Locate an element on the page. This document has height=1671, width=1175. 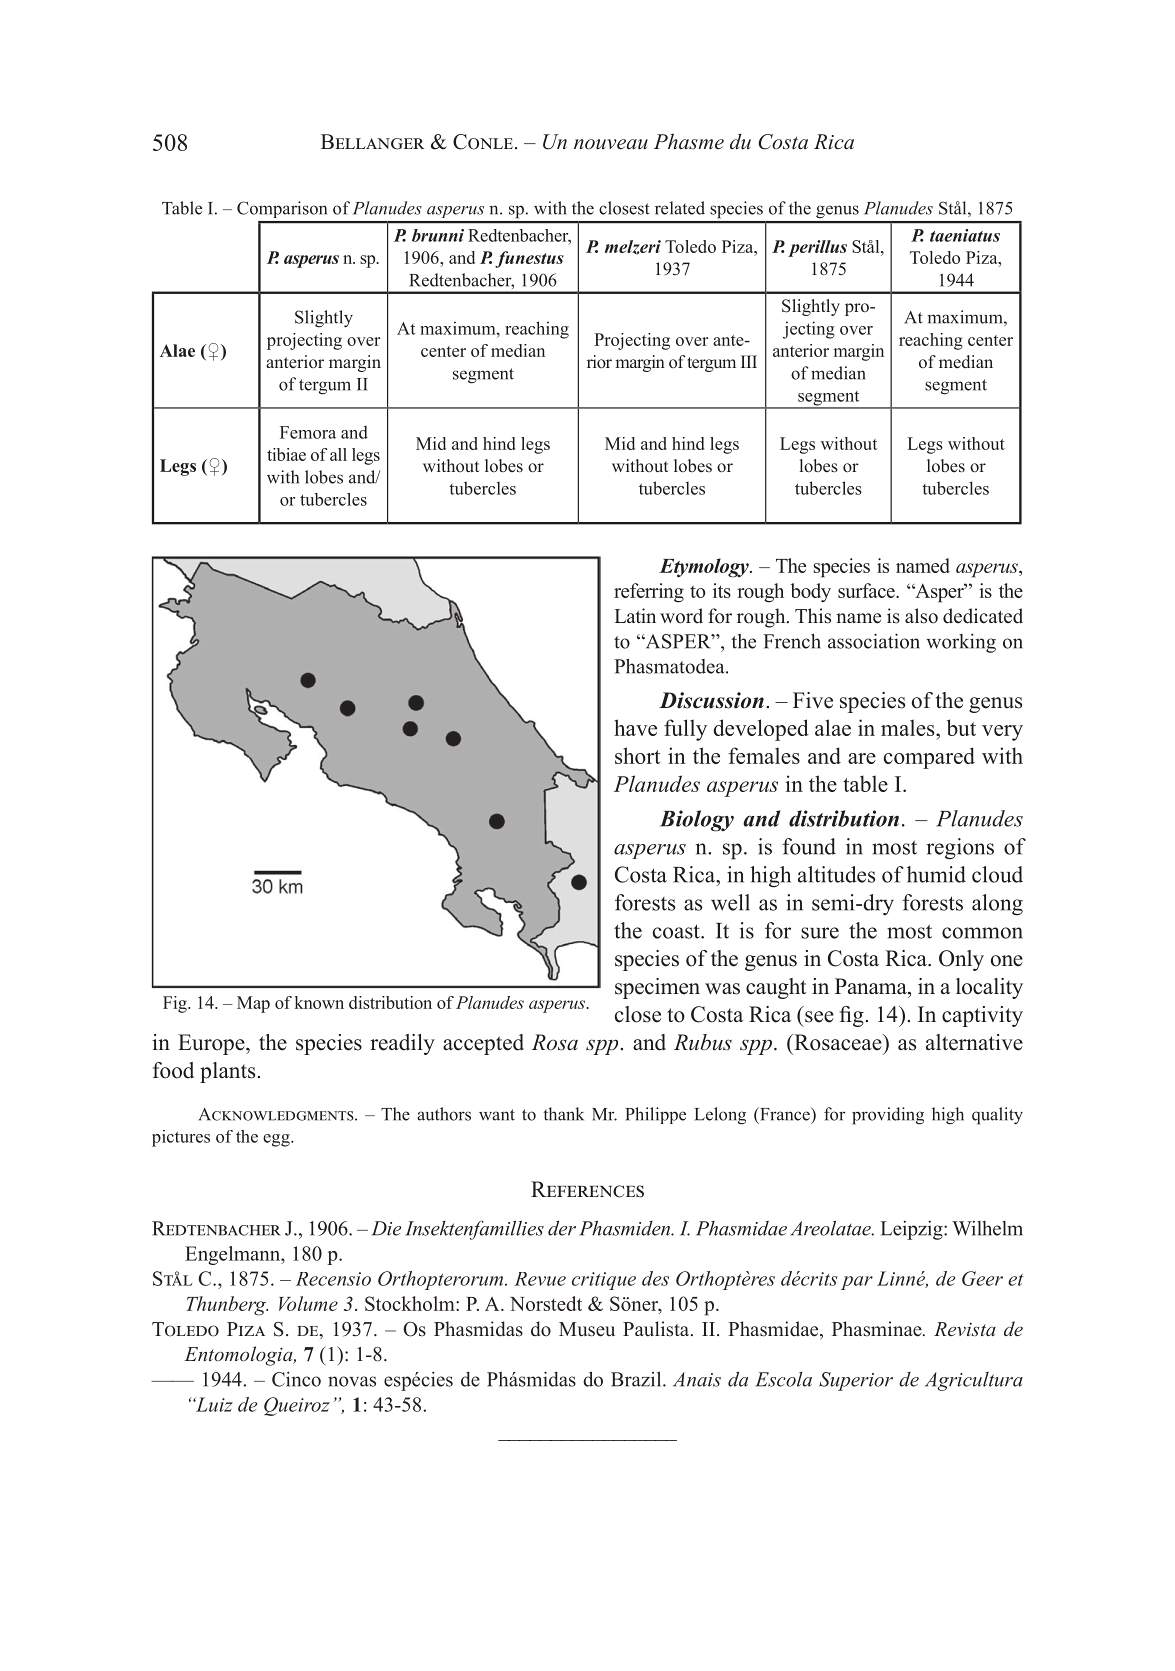
short is located at coordinates (637, 755).
